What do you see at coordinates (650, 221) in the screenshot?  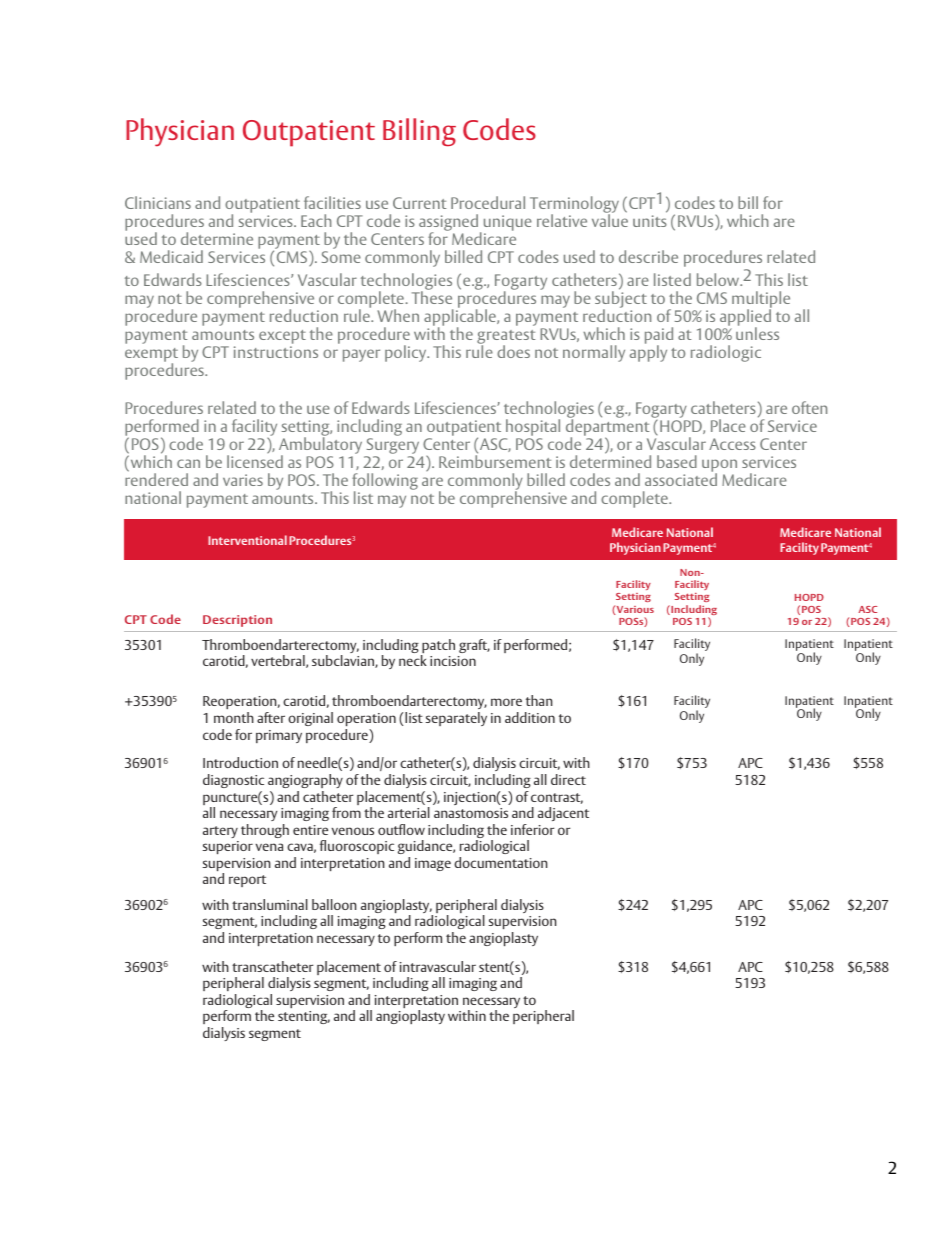 I see `units` at bounding box center [650, 221].
